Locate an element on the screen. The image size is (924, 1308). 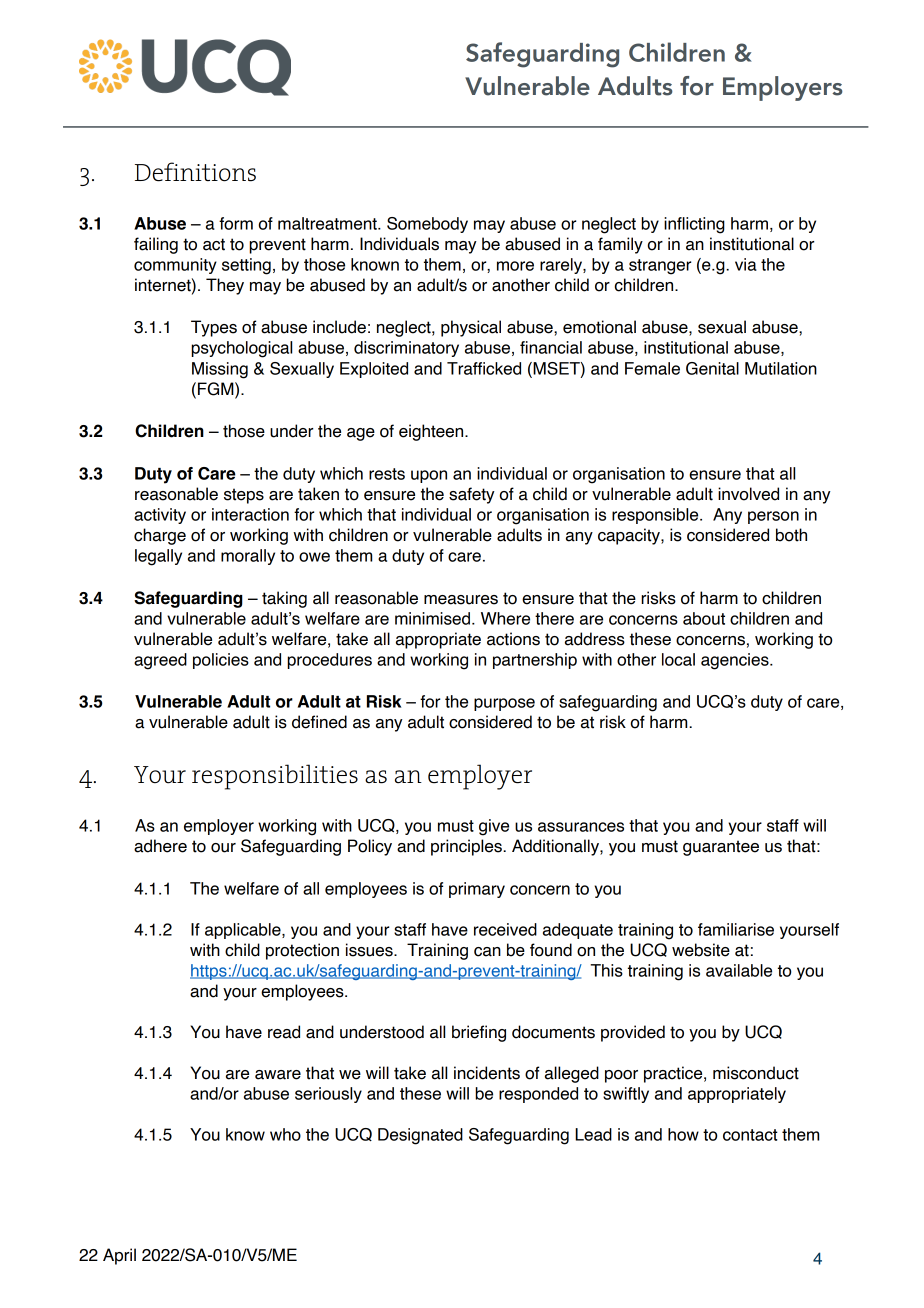
April is located at coordinates (119, 1256).
